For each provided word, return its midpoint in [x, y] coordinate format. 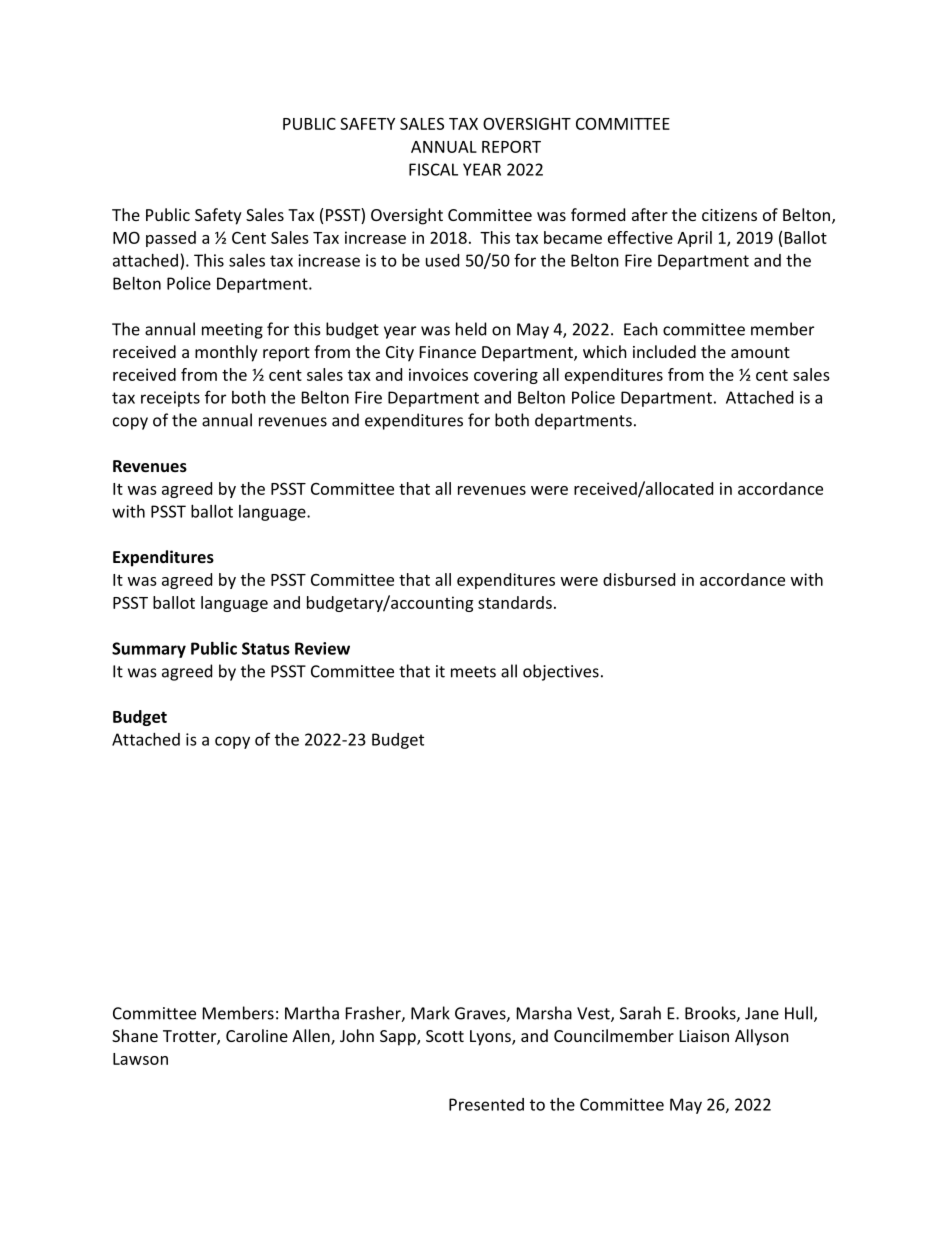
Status [266, 648]
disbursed [639, 579]
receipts [170, 399]
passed [171, 239]
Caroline [257, 1035]
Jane [762, 1013]
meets [473, 672]
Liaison [704, 1036]
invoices [438, 374]
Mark [430, 1013]
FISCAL [433, 169]
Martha [312, 1013]
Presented [486, 1104]
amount [760, 352]
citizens [729, 215]
